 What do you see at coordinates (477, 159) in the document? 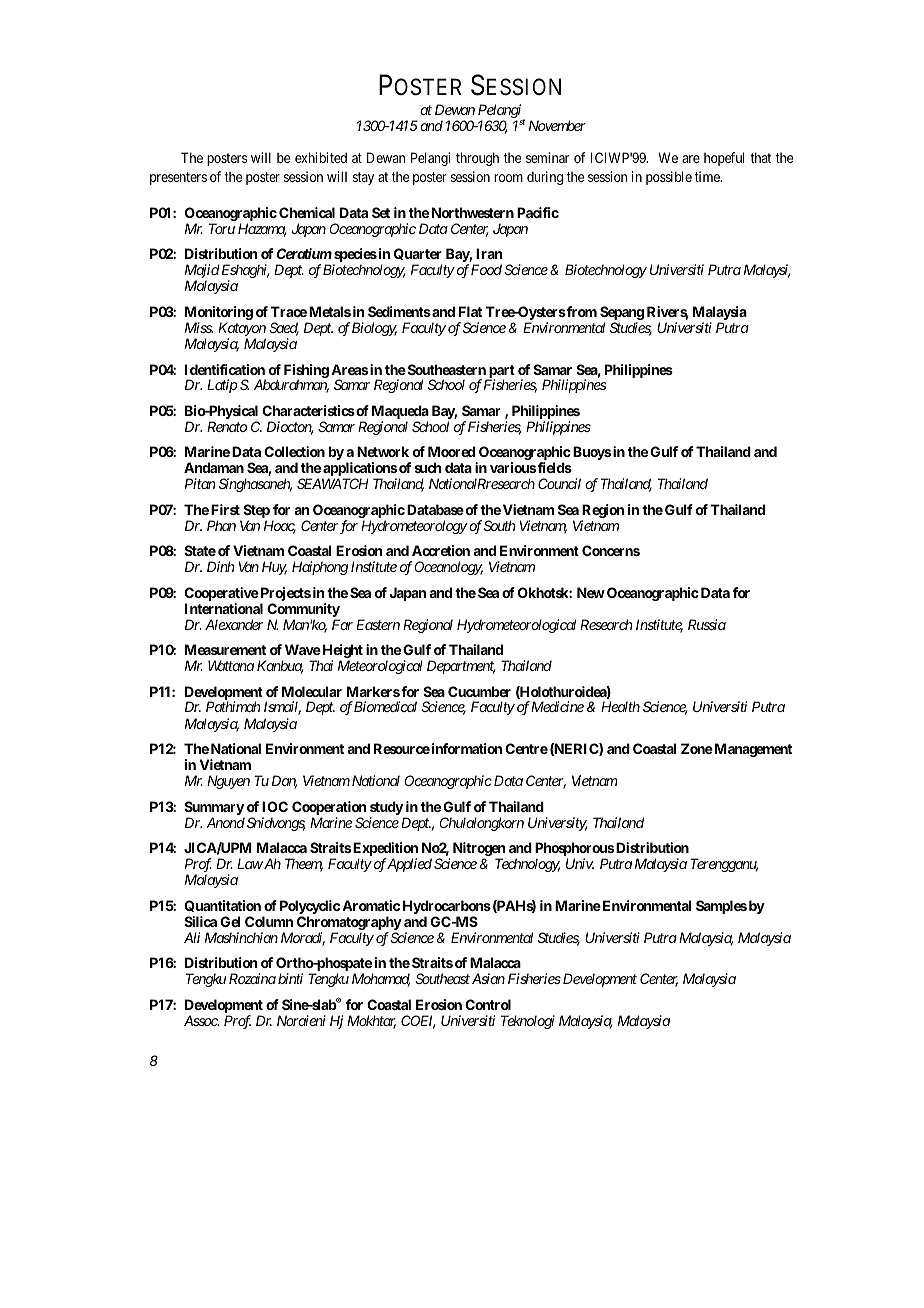
I see `through` at bounding box center [477, 159].
